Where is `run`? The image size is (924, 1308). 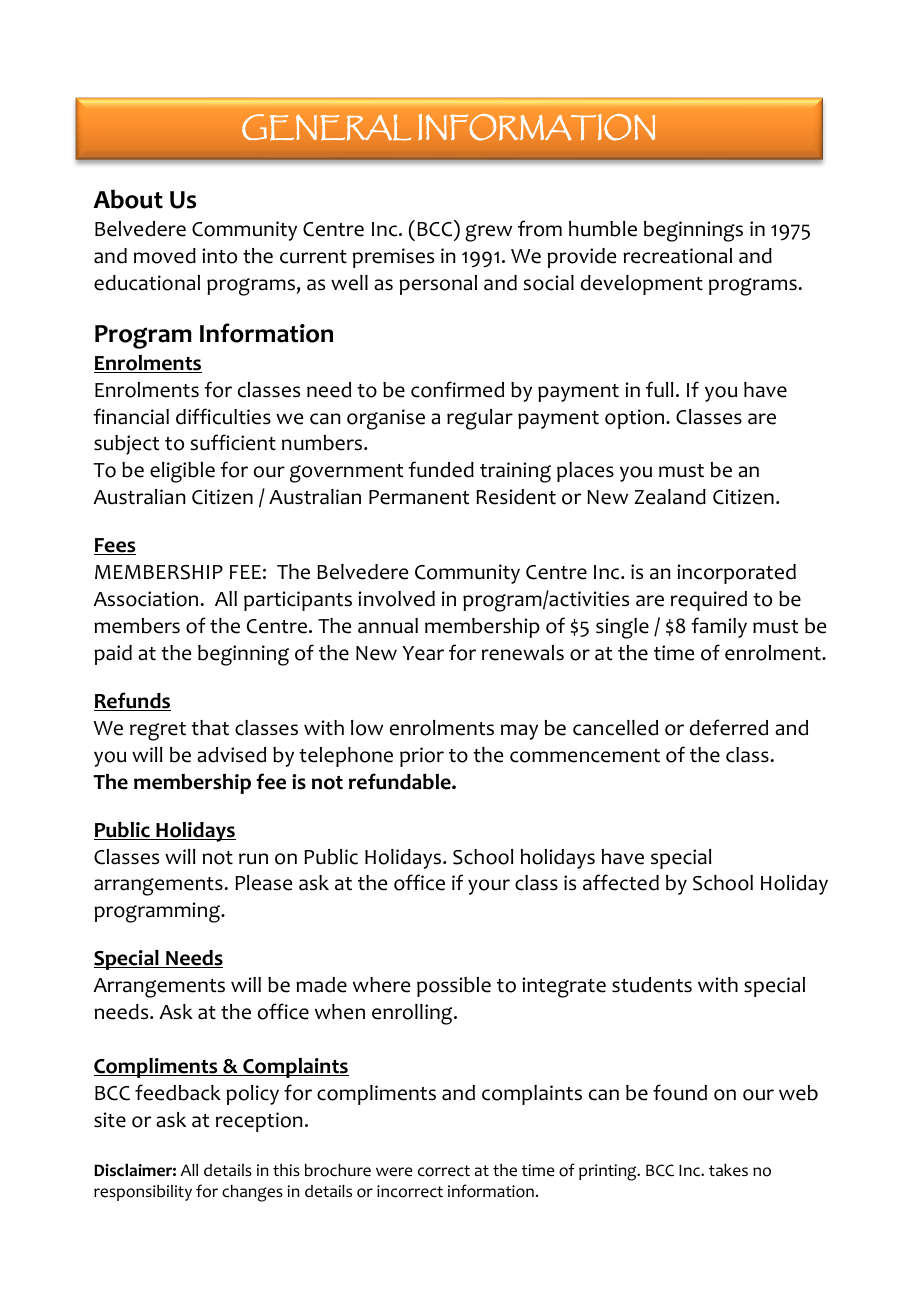 run is located at coordinates (253, 859).
